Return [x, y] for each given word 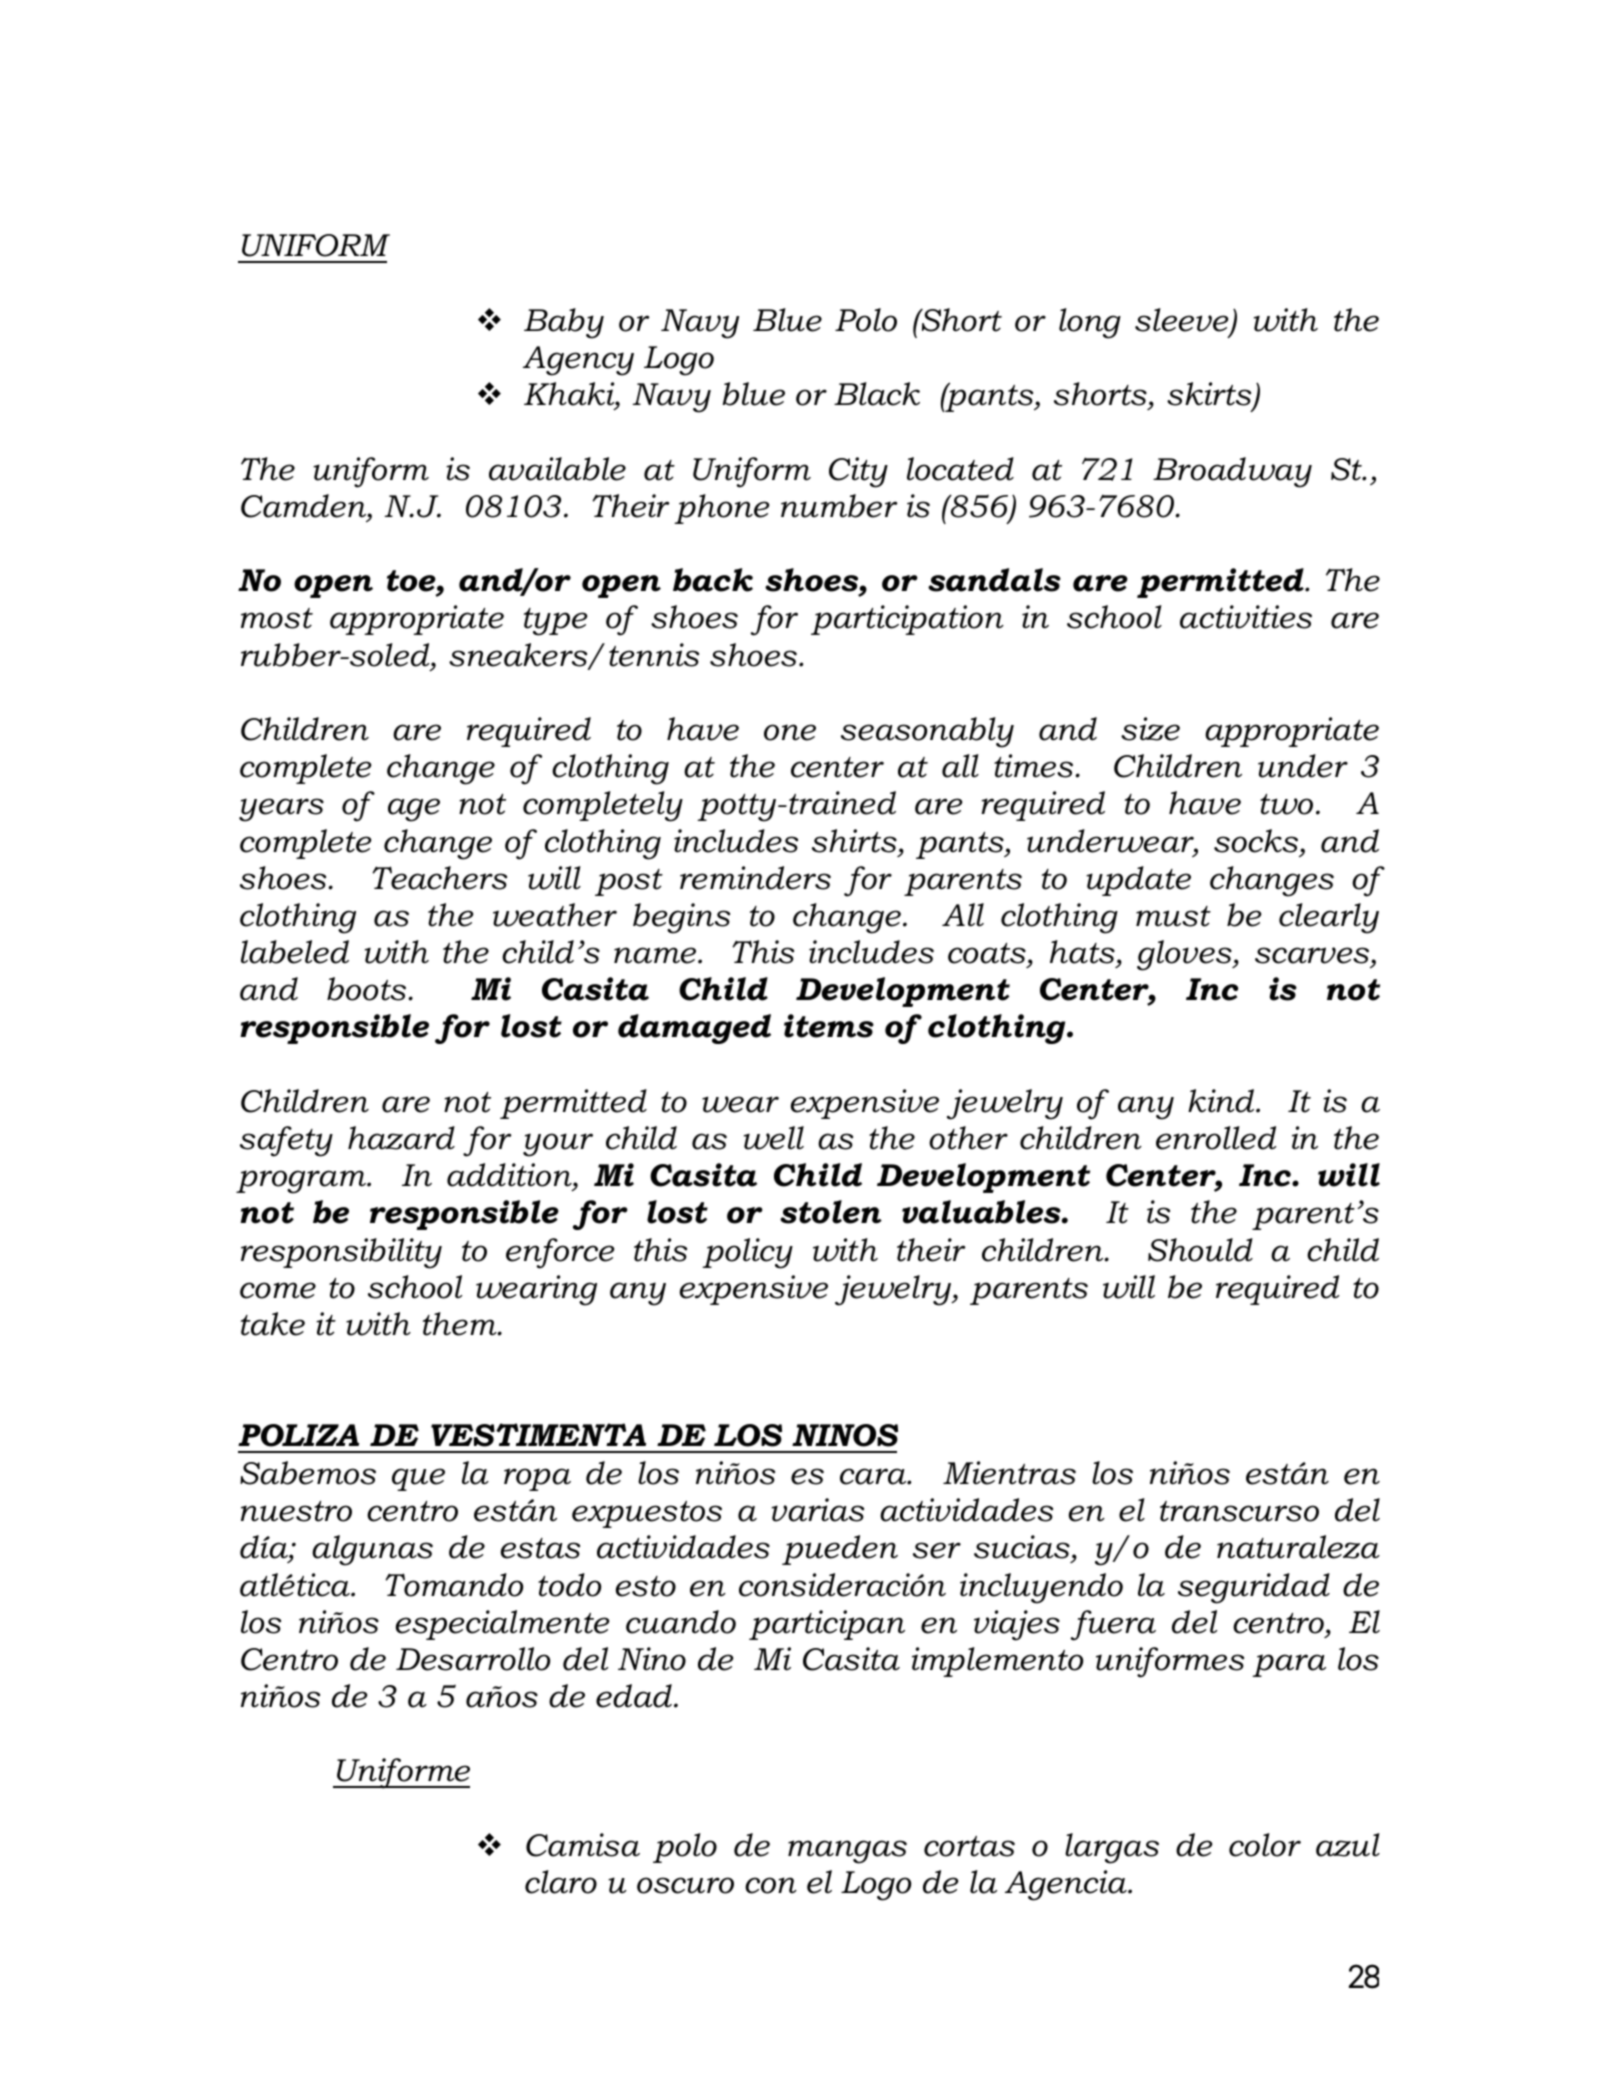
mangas [847, 1852]
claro [561, 1882]
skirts [1210, 395]
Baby [564, 323]
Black [877, 394]
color [1265, 1845]
